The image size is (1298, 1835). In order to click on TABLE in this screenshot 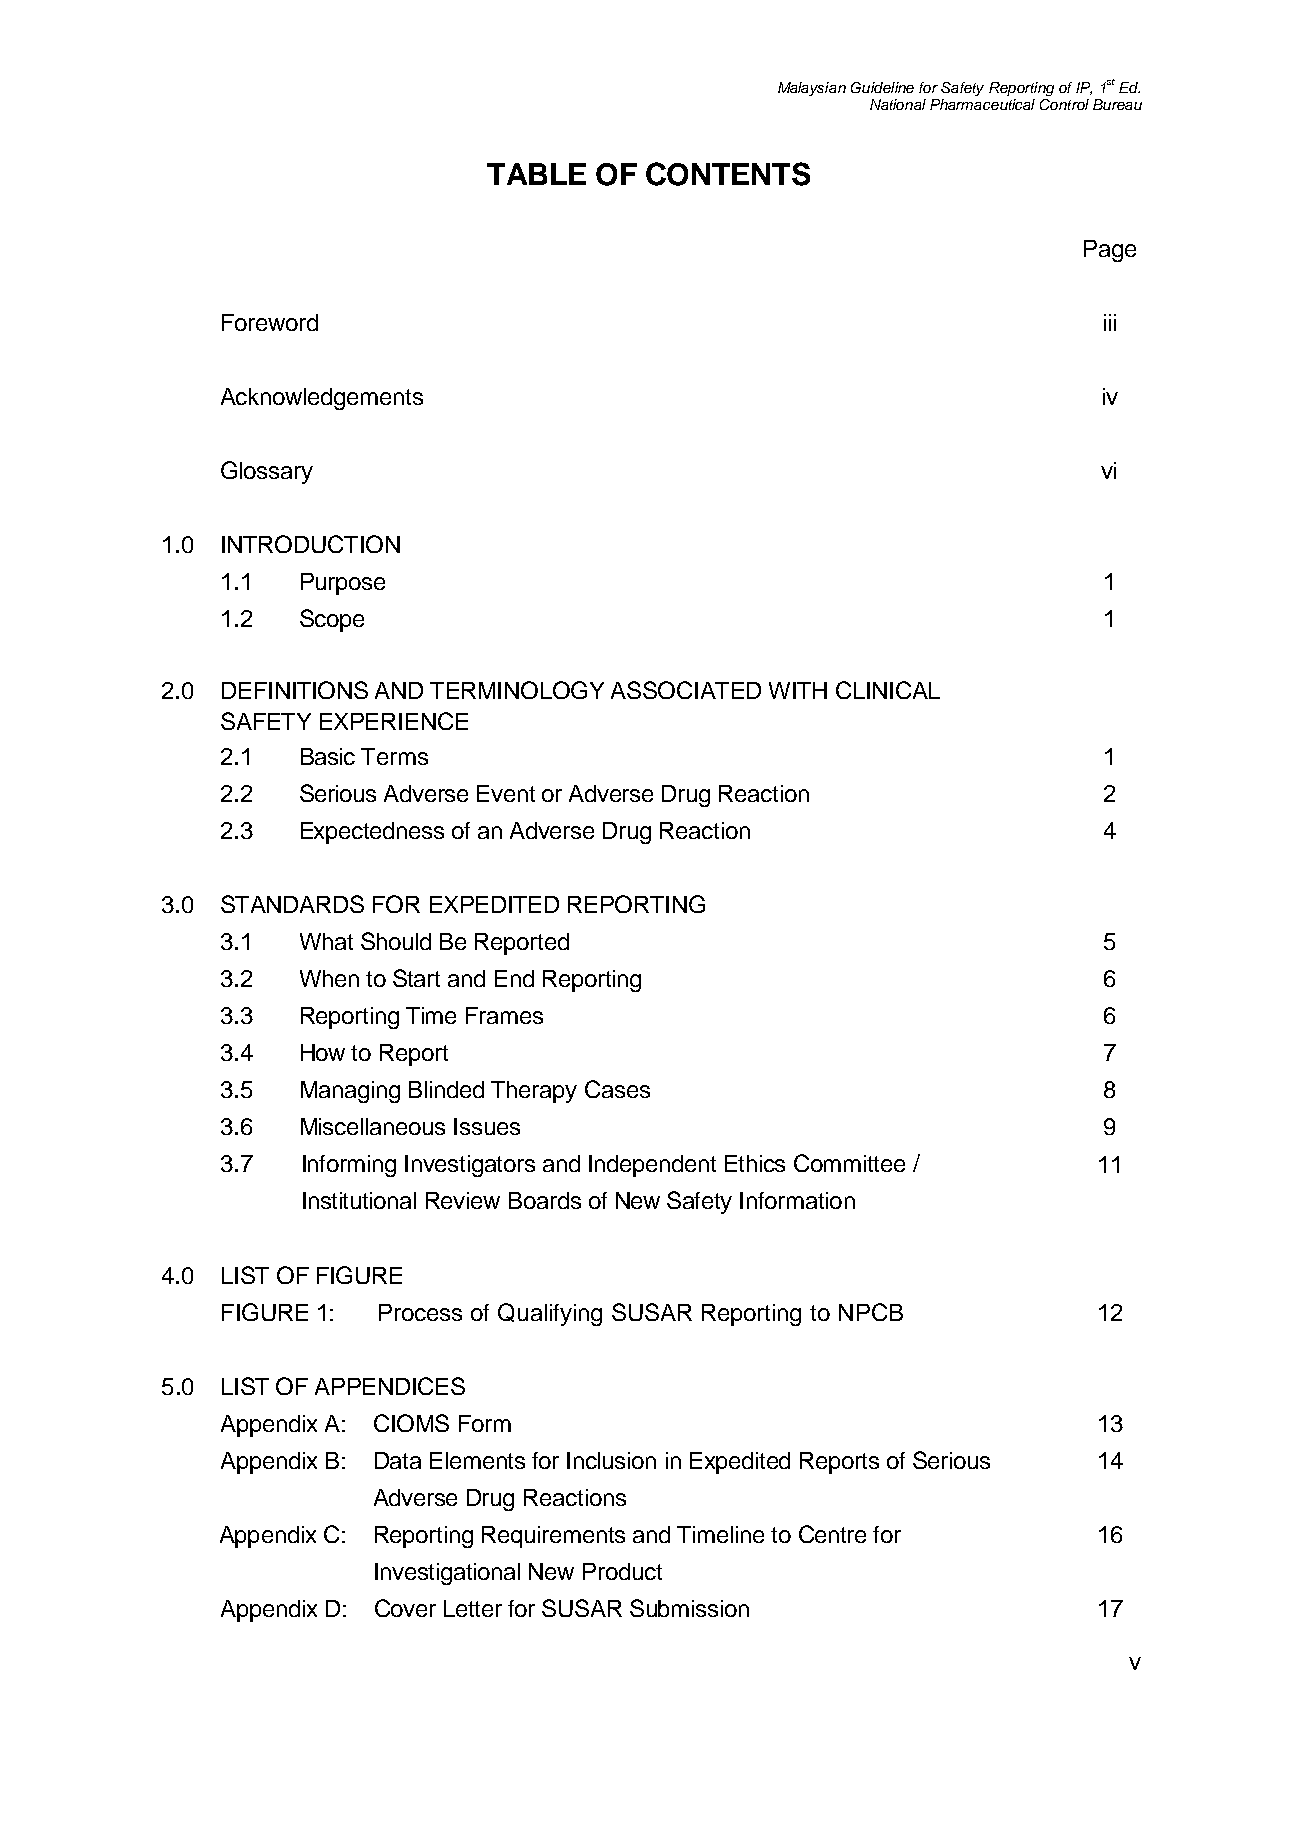, I will do `click(536, 174)`.
